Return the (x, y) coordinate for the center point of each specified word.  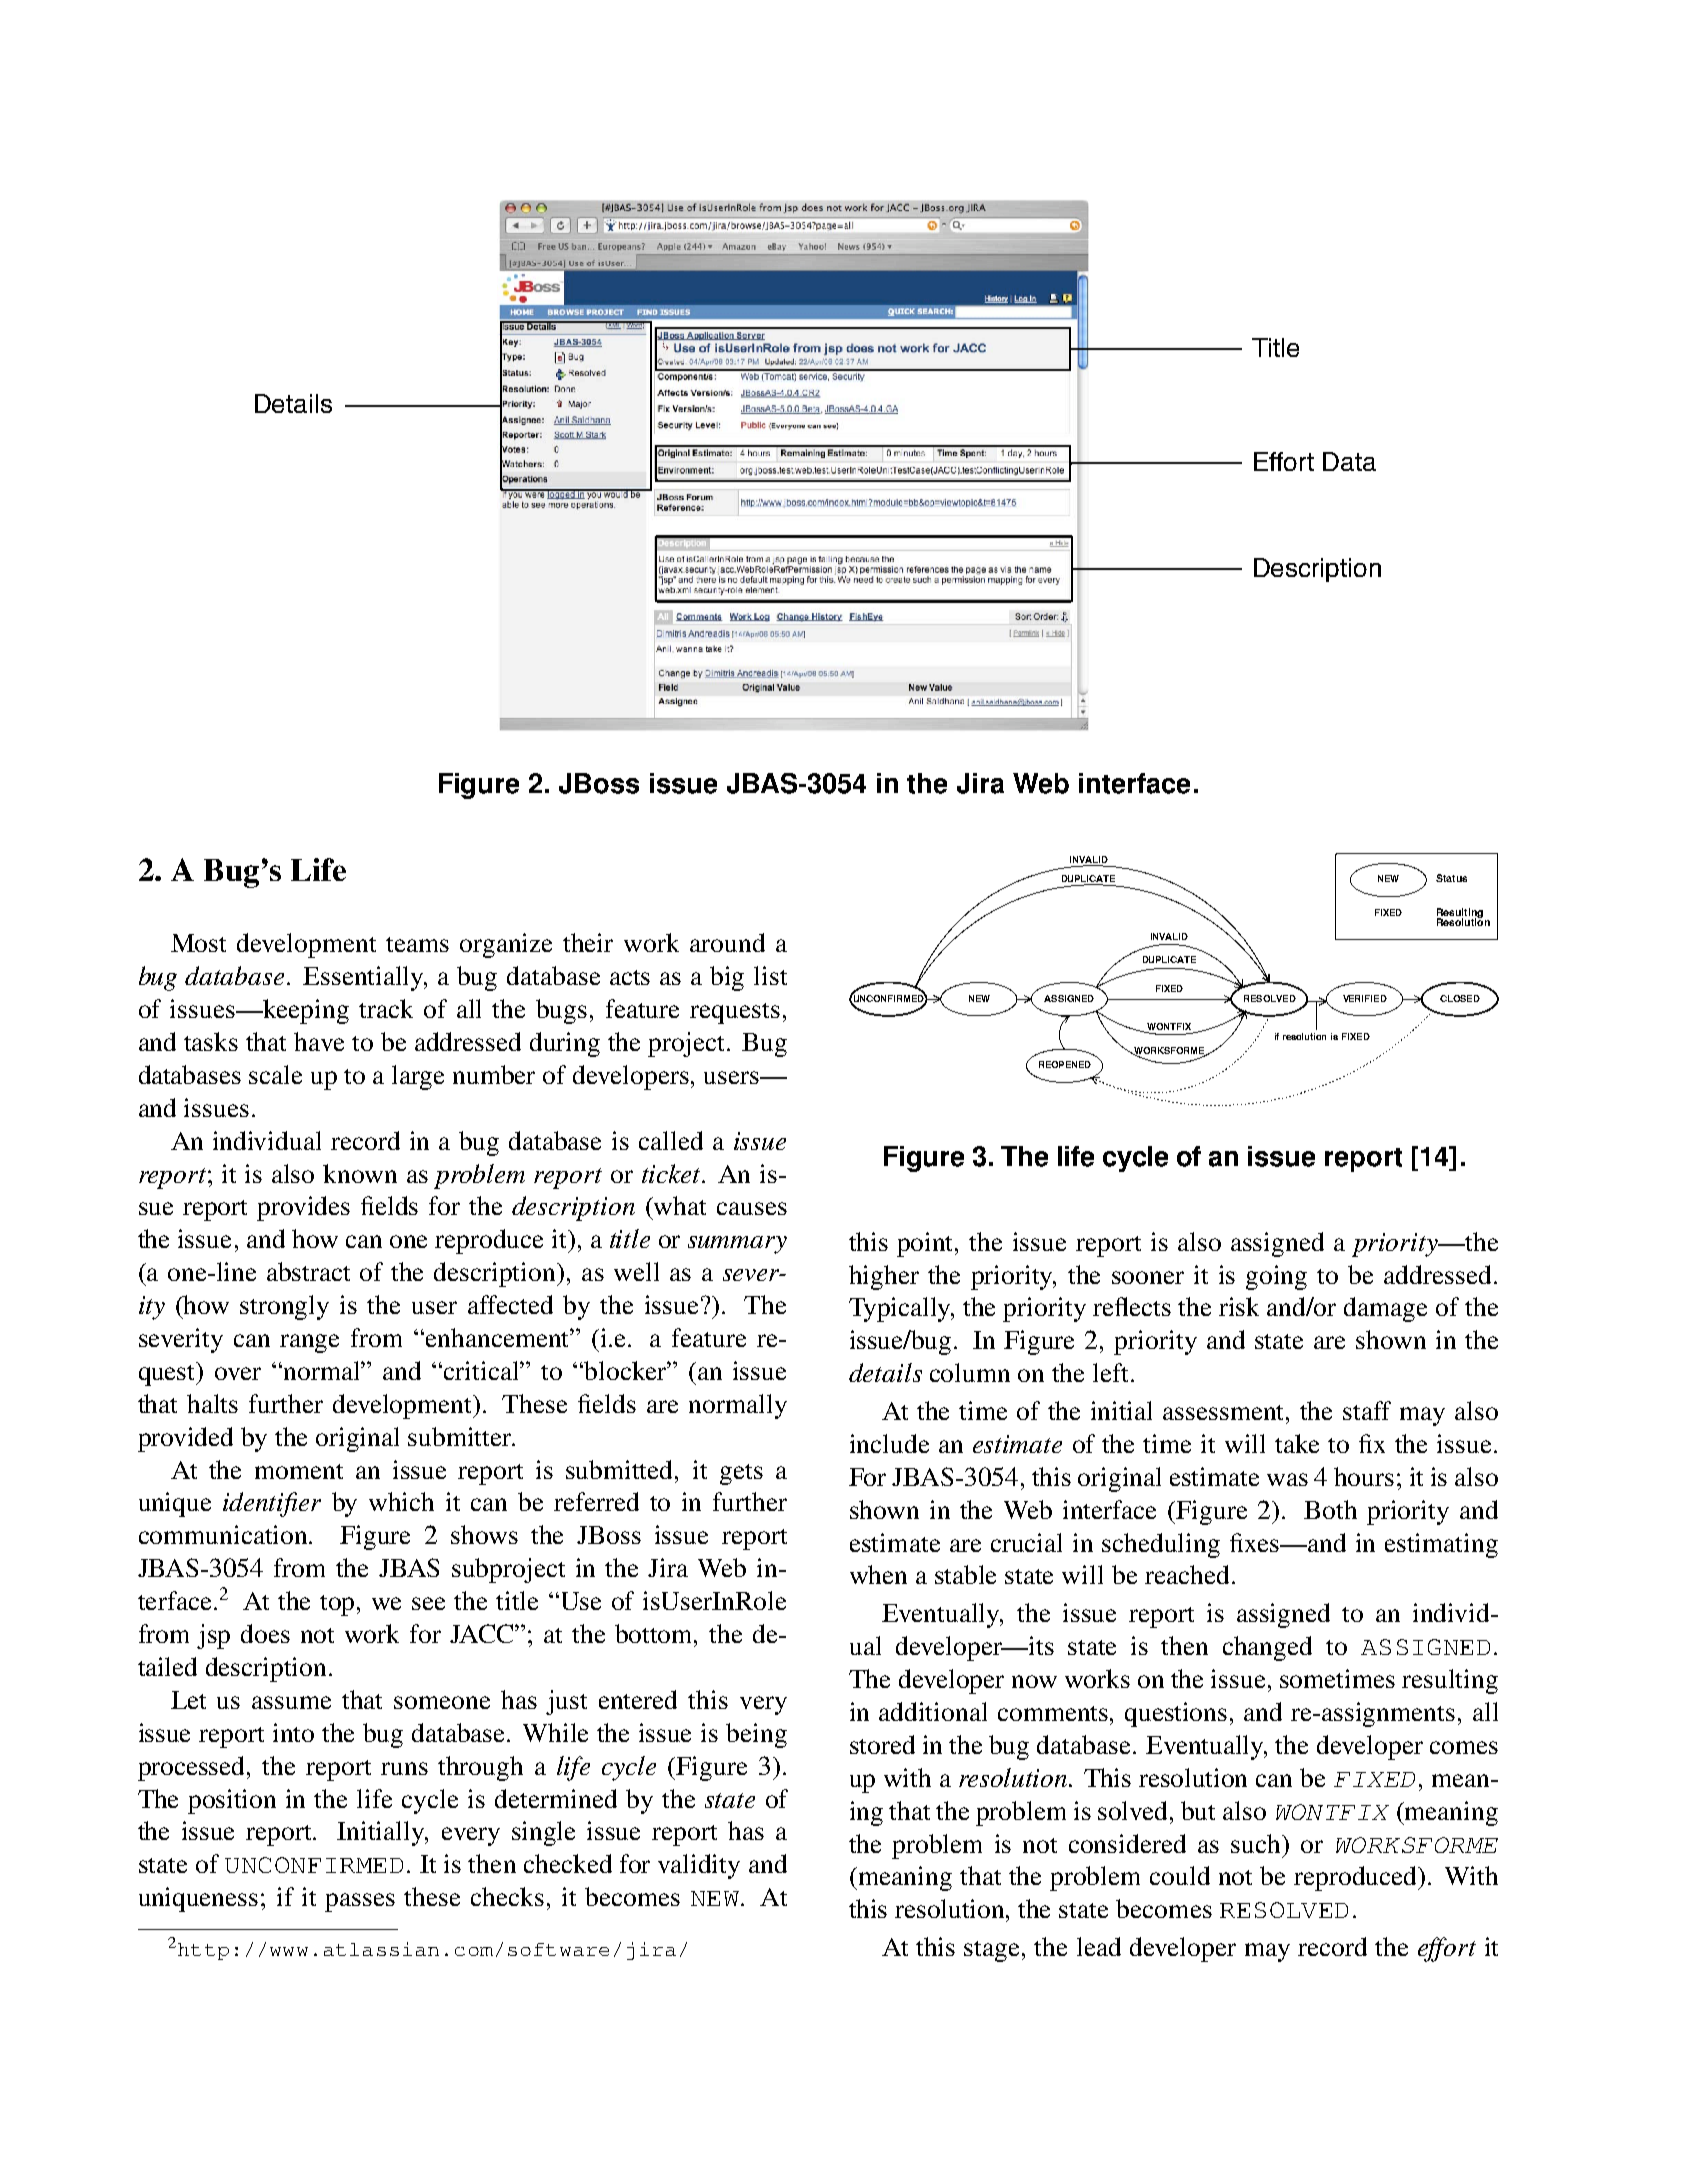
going (1276, 1277)
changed (1267, 1648)
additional (933, 1711)
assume (291, 1702)
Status (1451, 878)
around (727, 942)
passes (360, 1902)
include (889, 1443)
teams (417, 944)
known (360, 1173)
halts (212, 1403)
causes (752, 1208)
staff (1367, 1410)
